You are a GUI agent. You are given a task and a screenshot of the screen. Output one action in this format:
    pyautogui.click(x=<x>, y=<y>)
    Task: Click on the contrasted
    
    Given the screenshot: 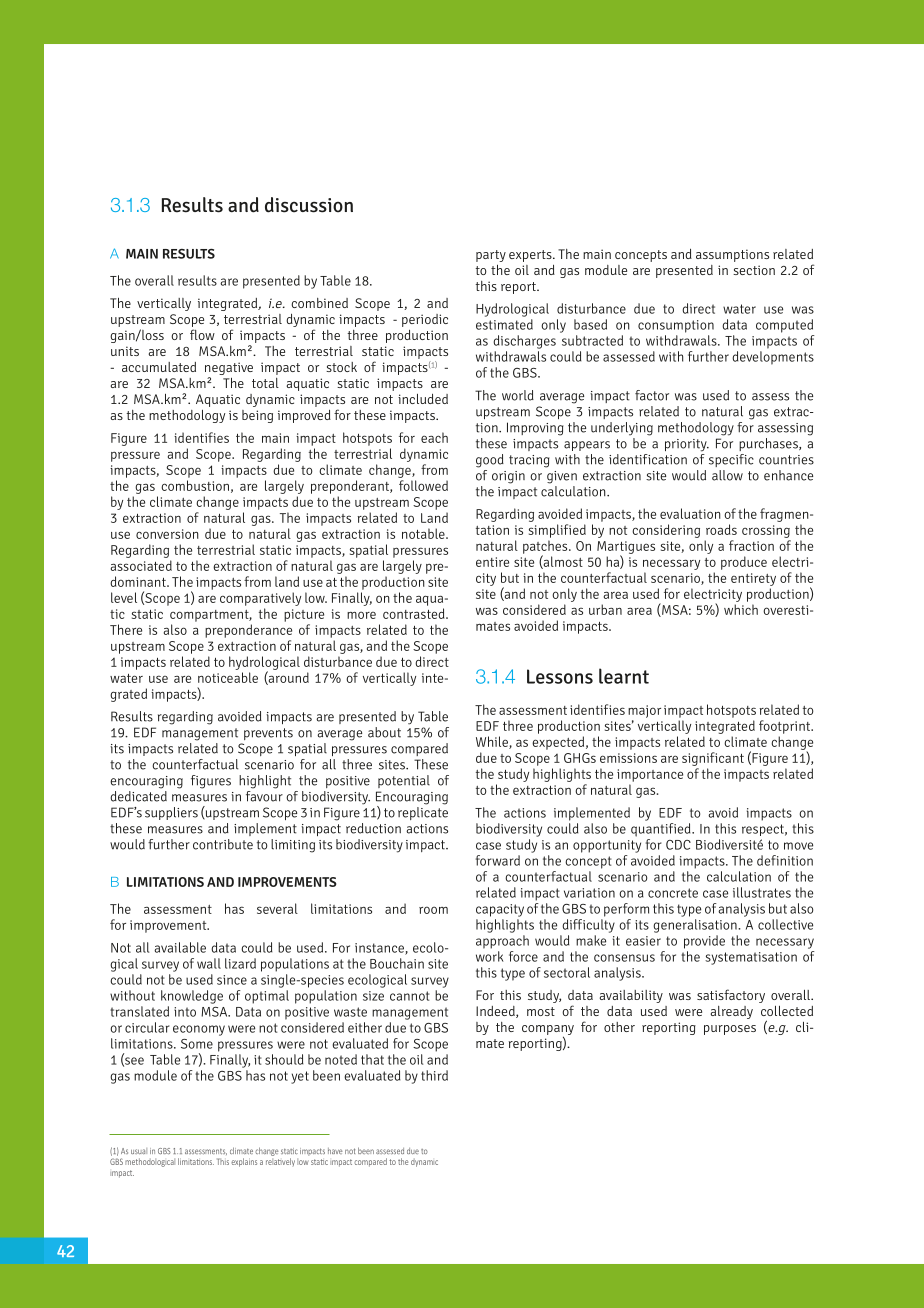 What is the action you would take?
    pyautogui.click(x=415, y=613)
